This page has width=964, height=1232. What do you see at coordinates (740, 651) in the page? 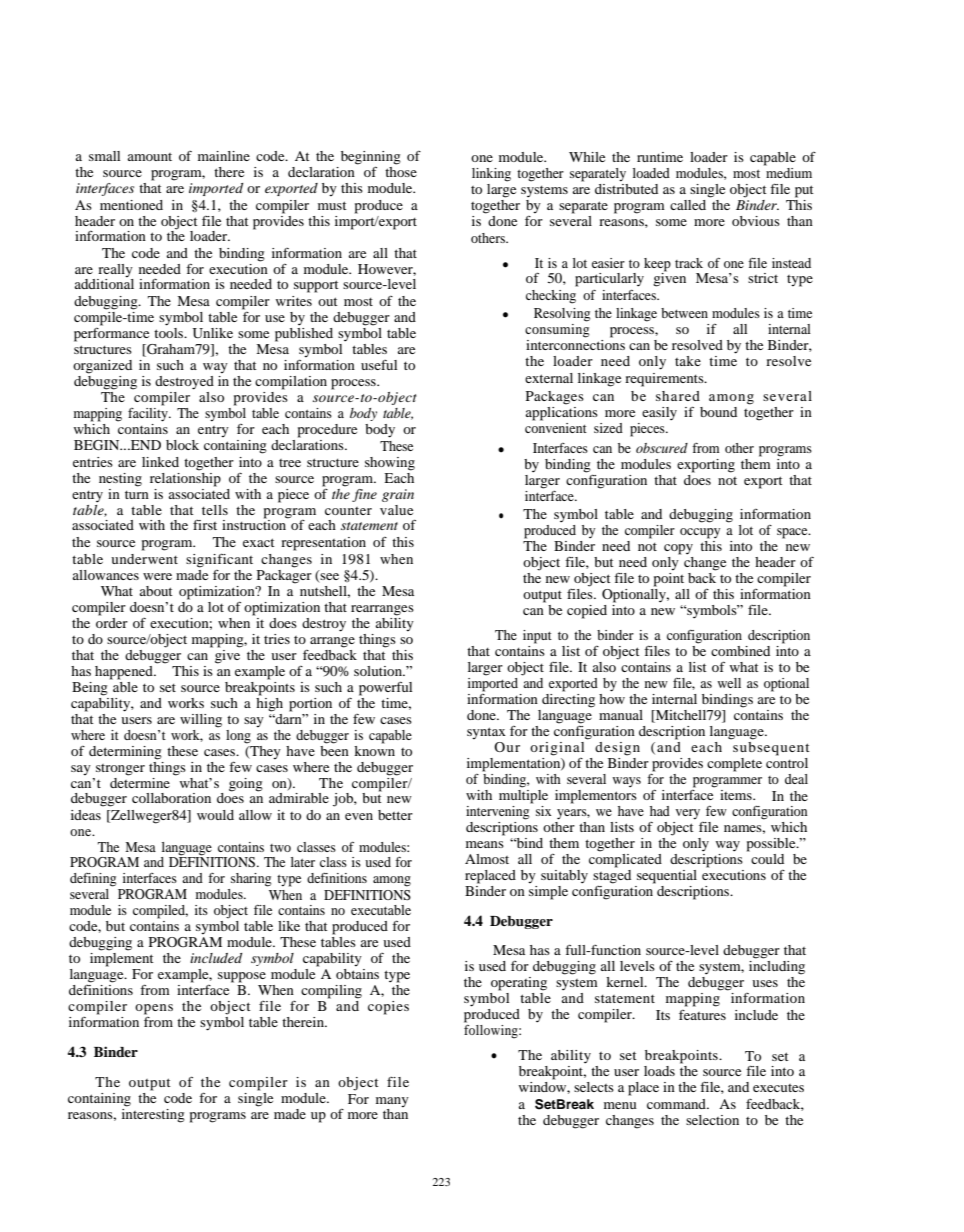
I see `combined` at bounding box center [740, 651].
